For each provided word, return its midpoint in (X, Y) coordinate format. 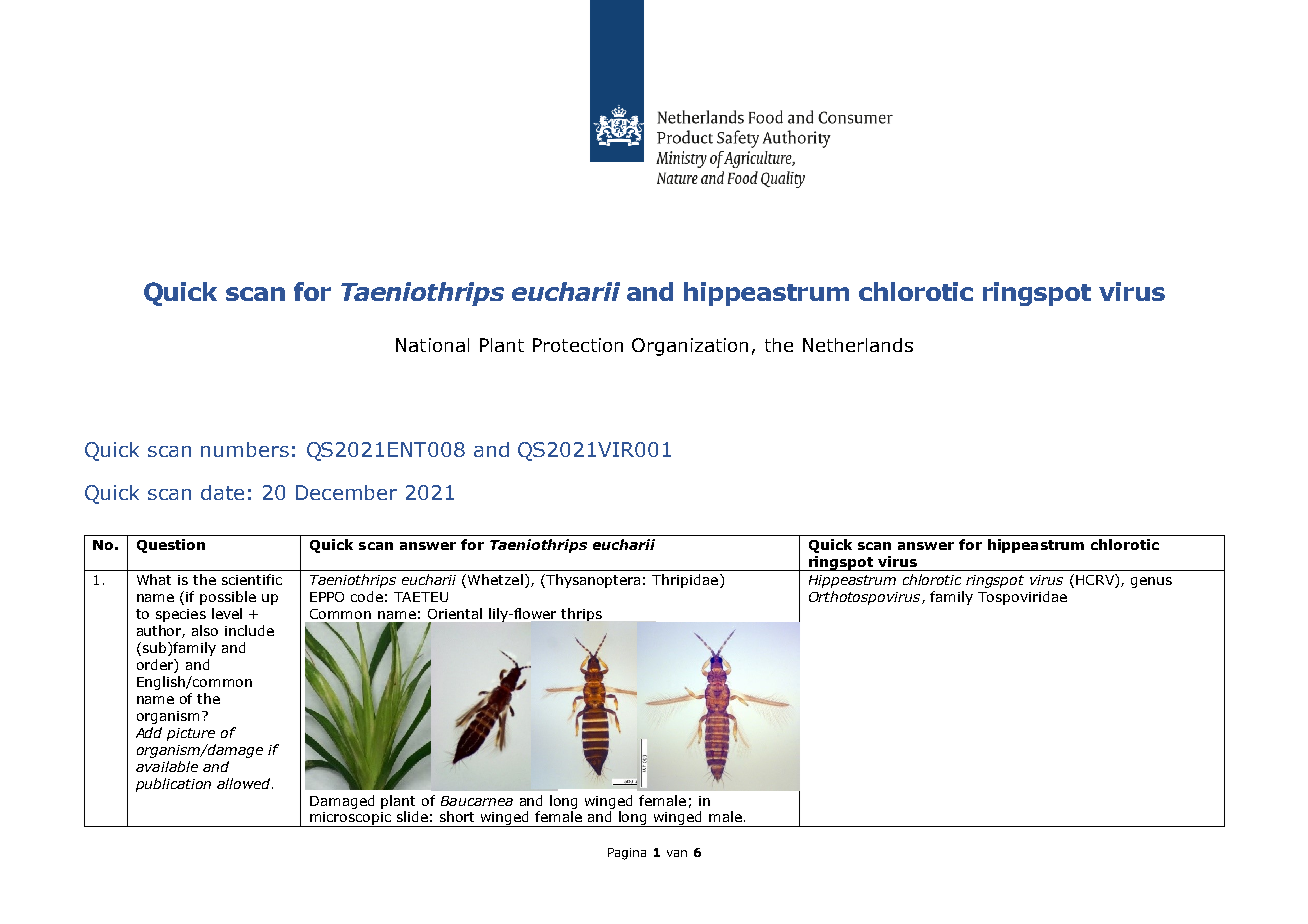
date (222, 492)
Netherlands (858, 345)
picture (191, 734)
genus (1151, 582)
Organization (690, 347)
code (367, 596)
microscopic (351, 819)
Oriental (455, 613)
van (677, 853)
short (457, 816)
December (346, 492)
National (432, 345)
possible (228, 598)
